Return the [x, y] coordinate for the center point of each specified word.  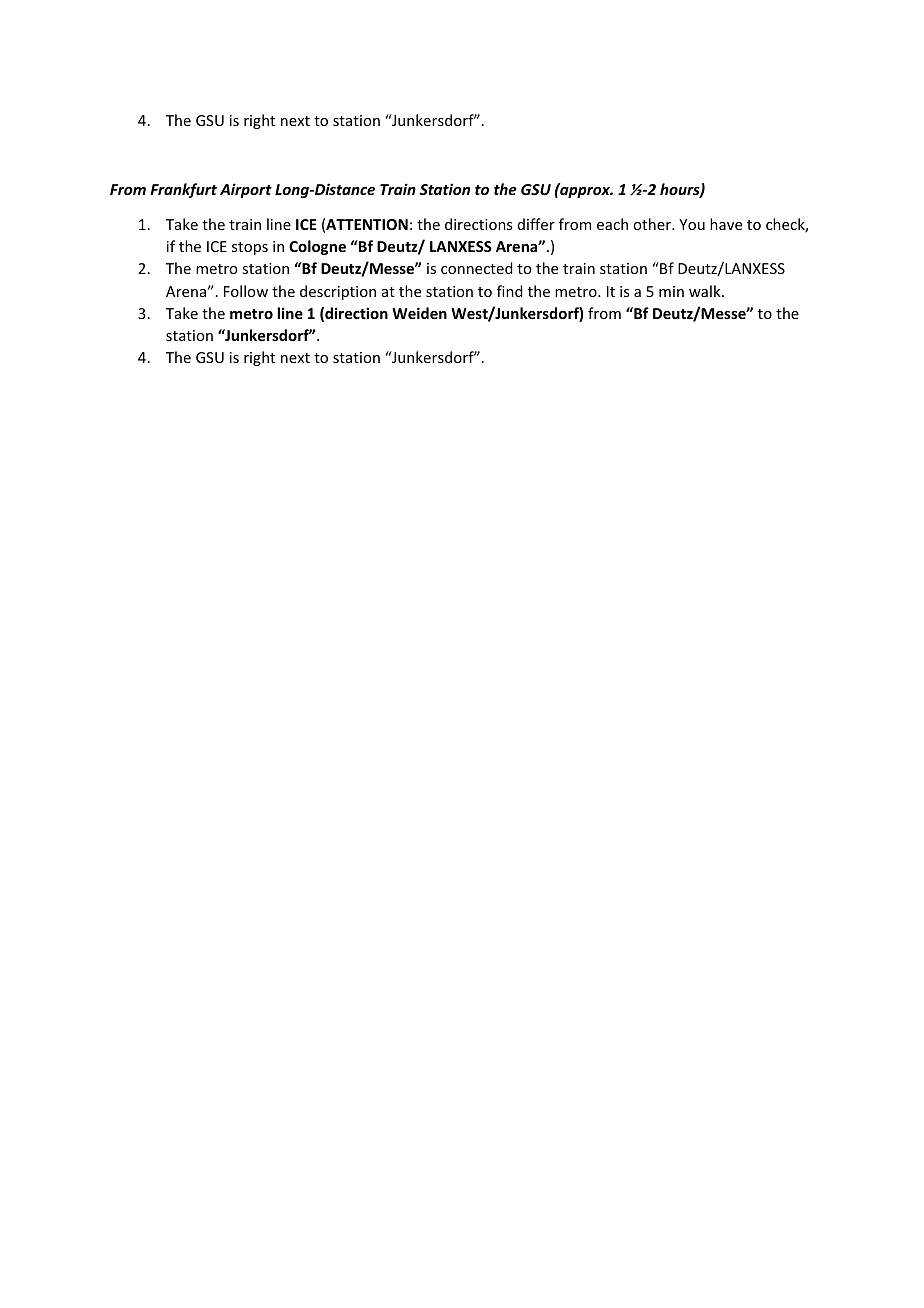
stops [250, 248]
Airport [246, 190]
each [612, 224]
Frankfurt [183, 190]
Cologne [317, 247]
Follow [246, 291]
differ [536, 224]
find [509, 291]
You [692, 224]
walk [706, 291]
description [338, 292]
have [726, 224]
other [653, 224]
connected [476, 268]
